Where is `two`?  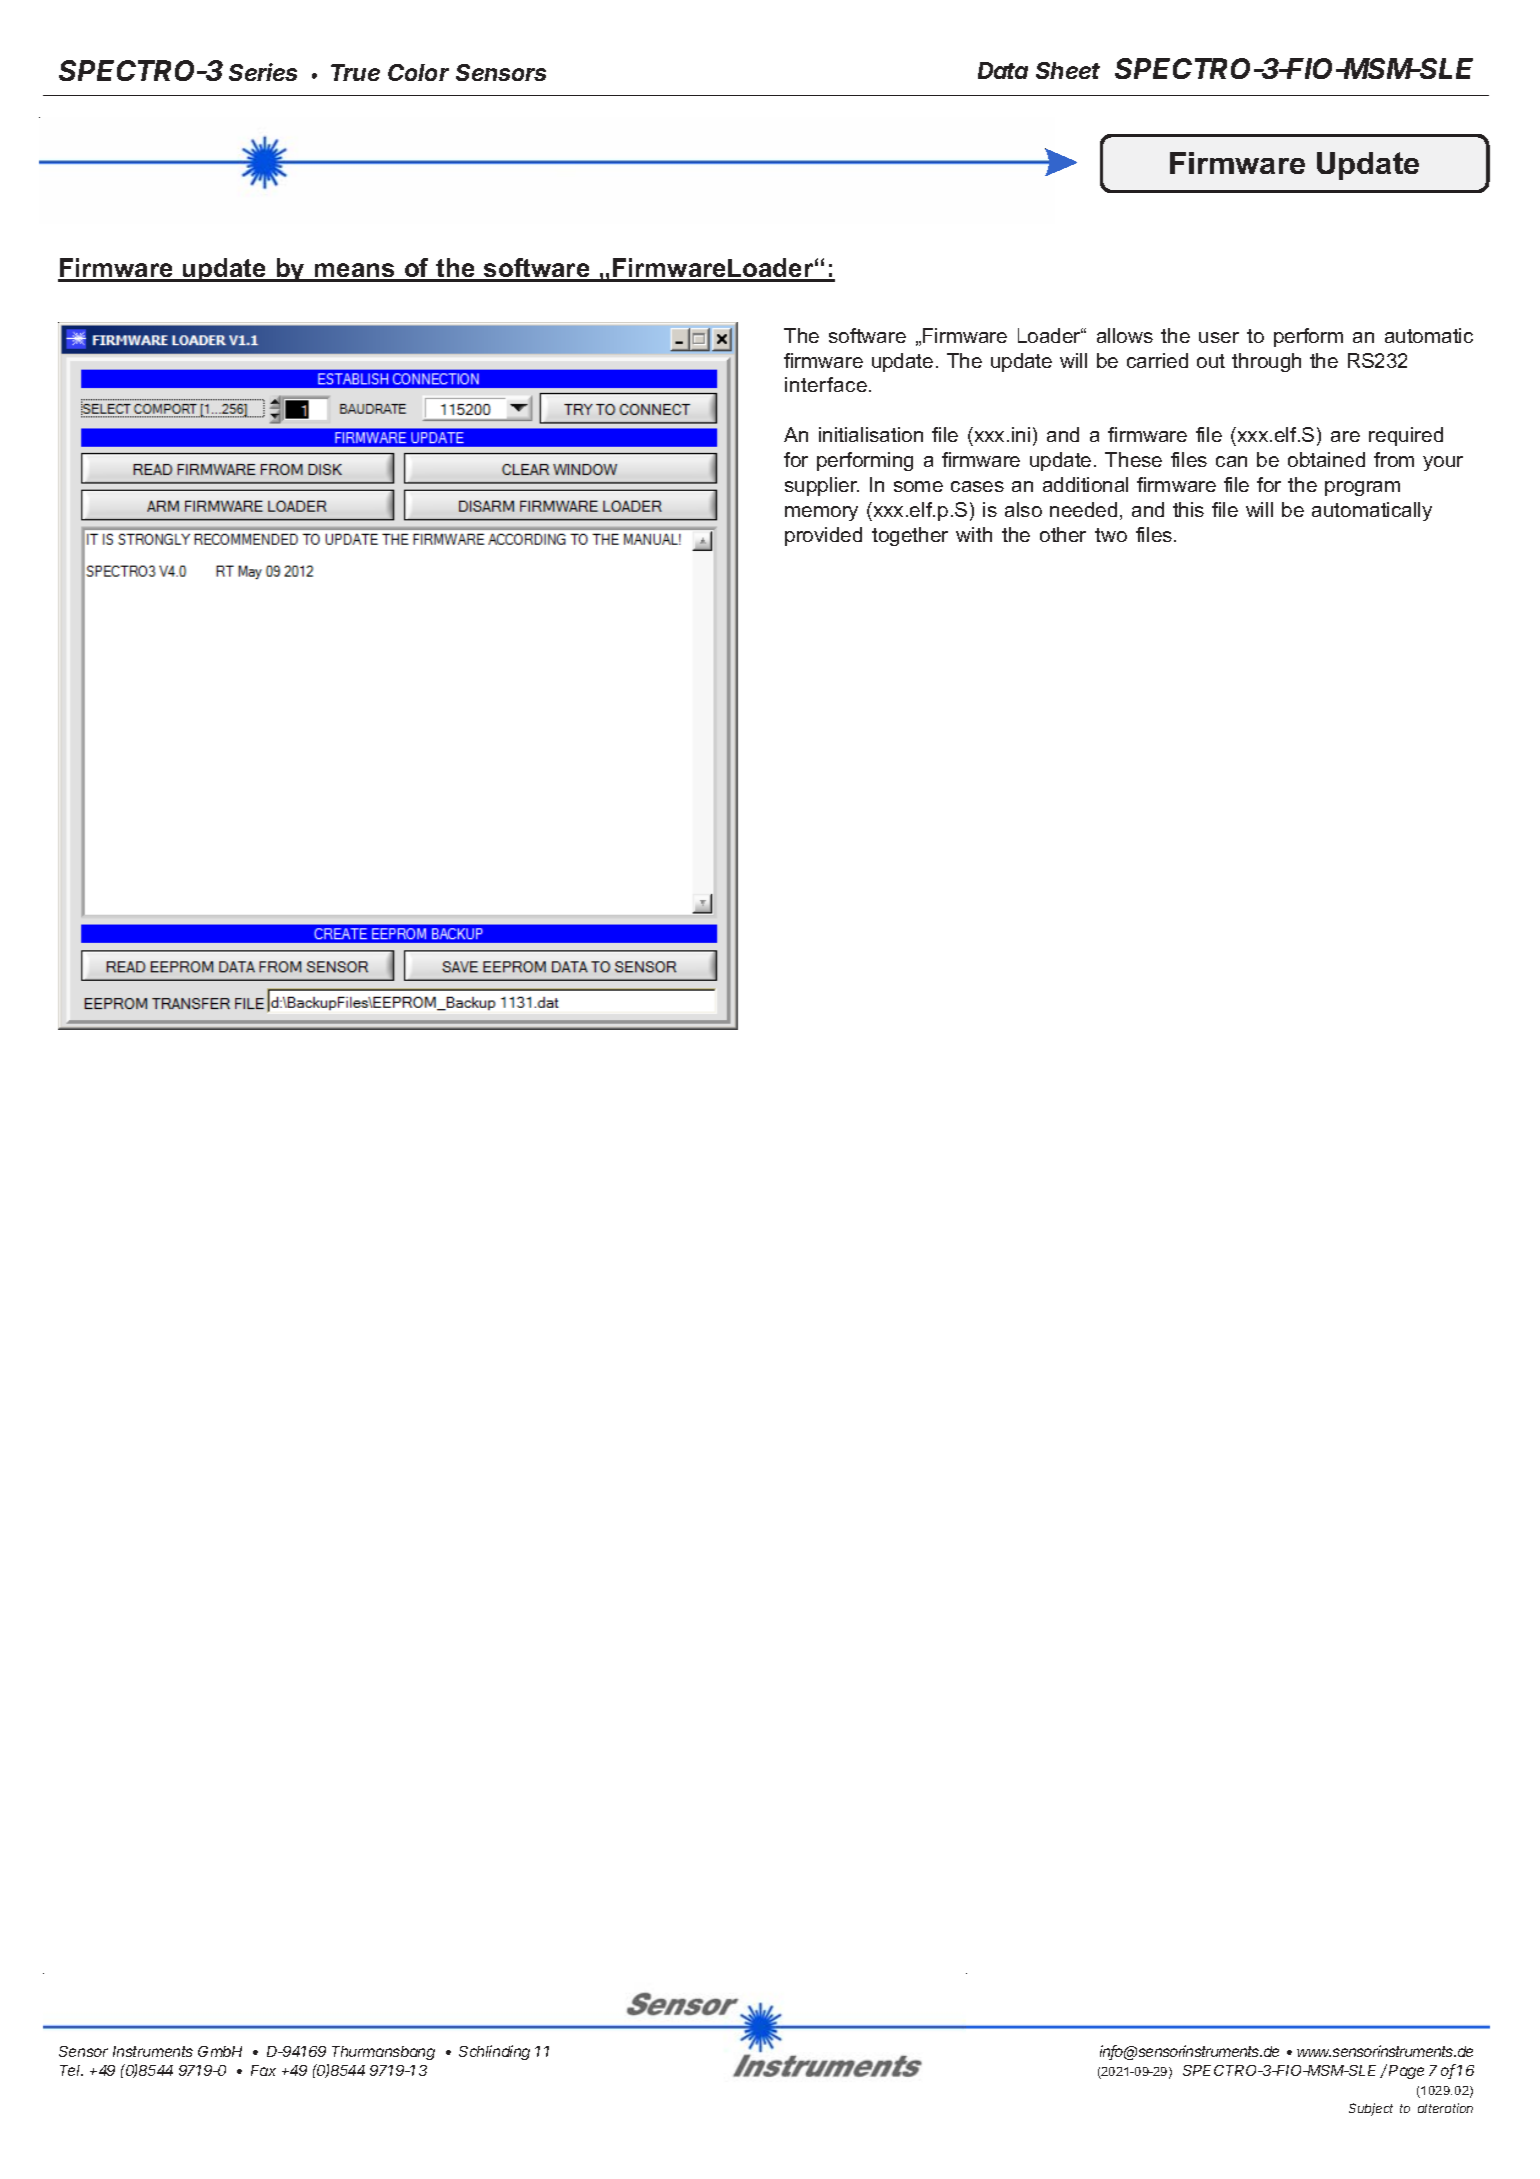
two is located at coordinates (1111, 535).
